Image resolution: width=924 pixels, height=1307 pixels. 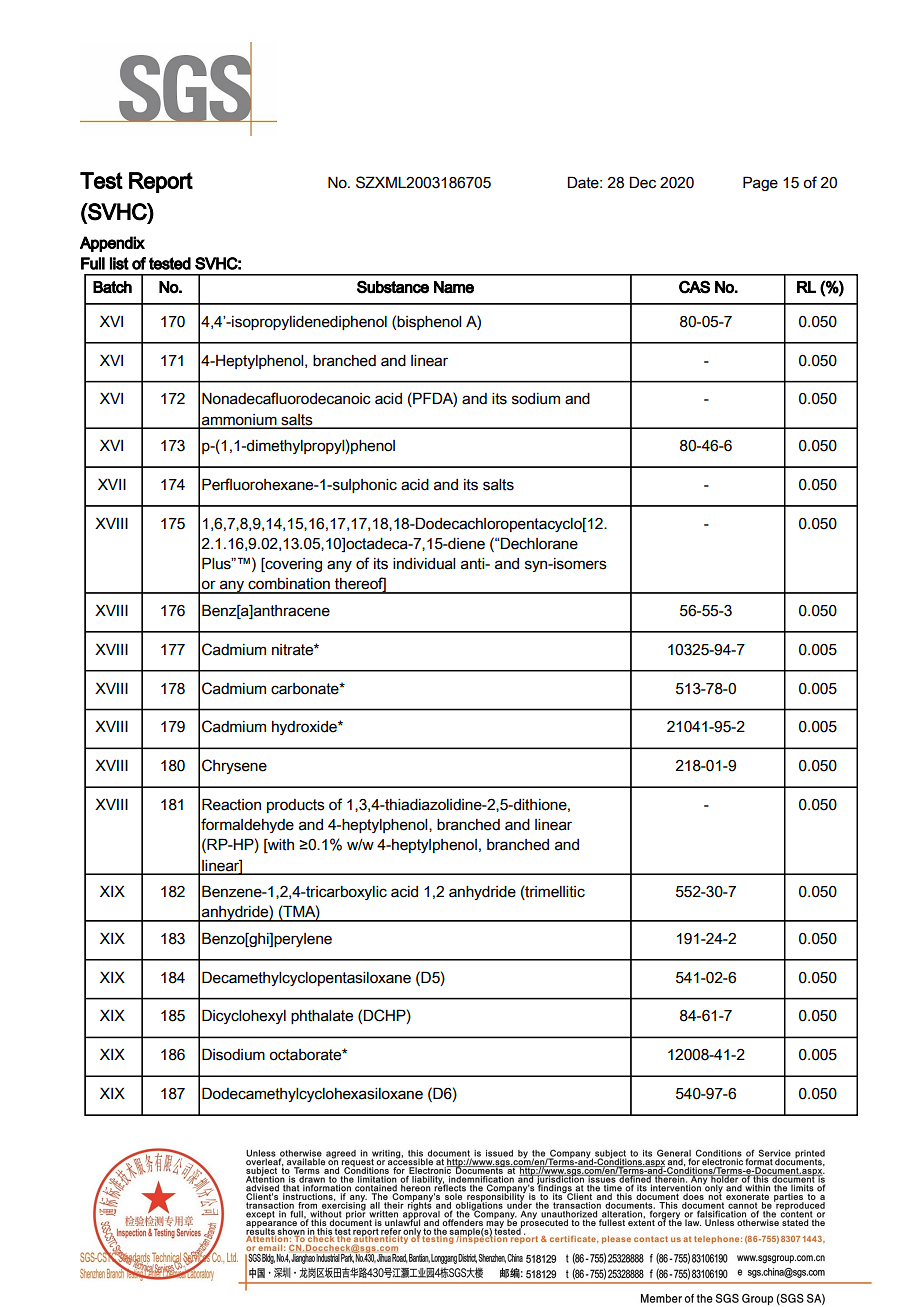 I want to click on individual, so click(x=424, y=564).
